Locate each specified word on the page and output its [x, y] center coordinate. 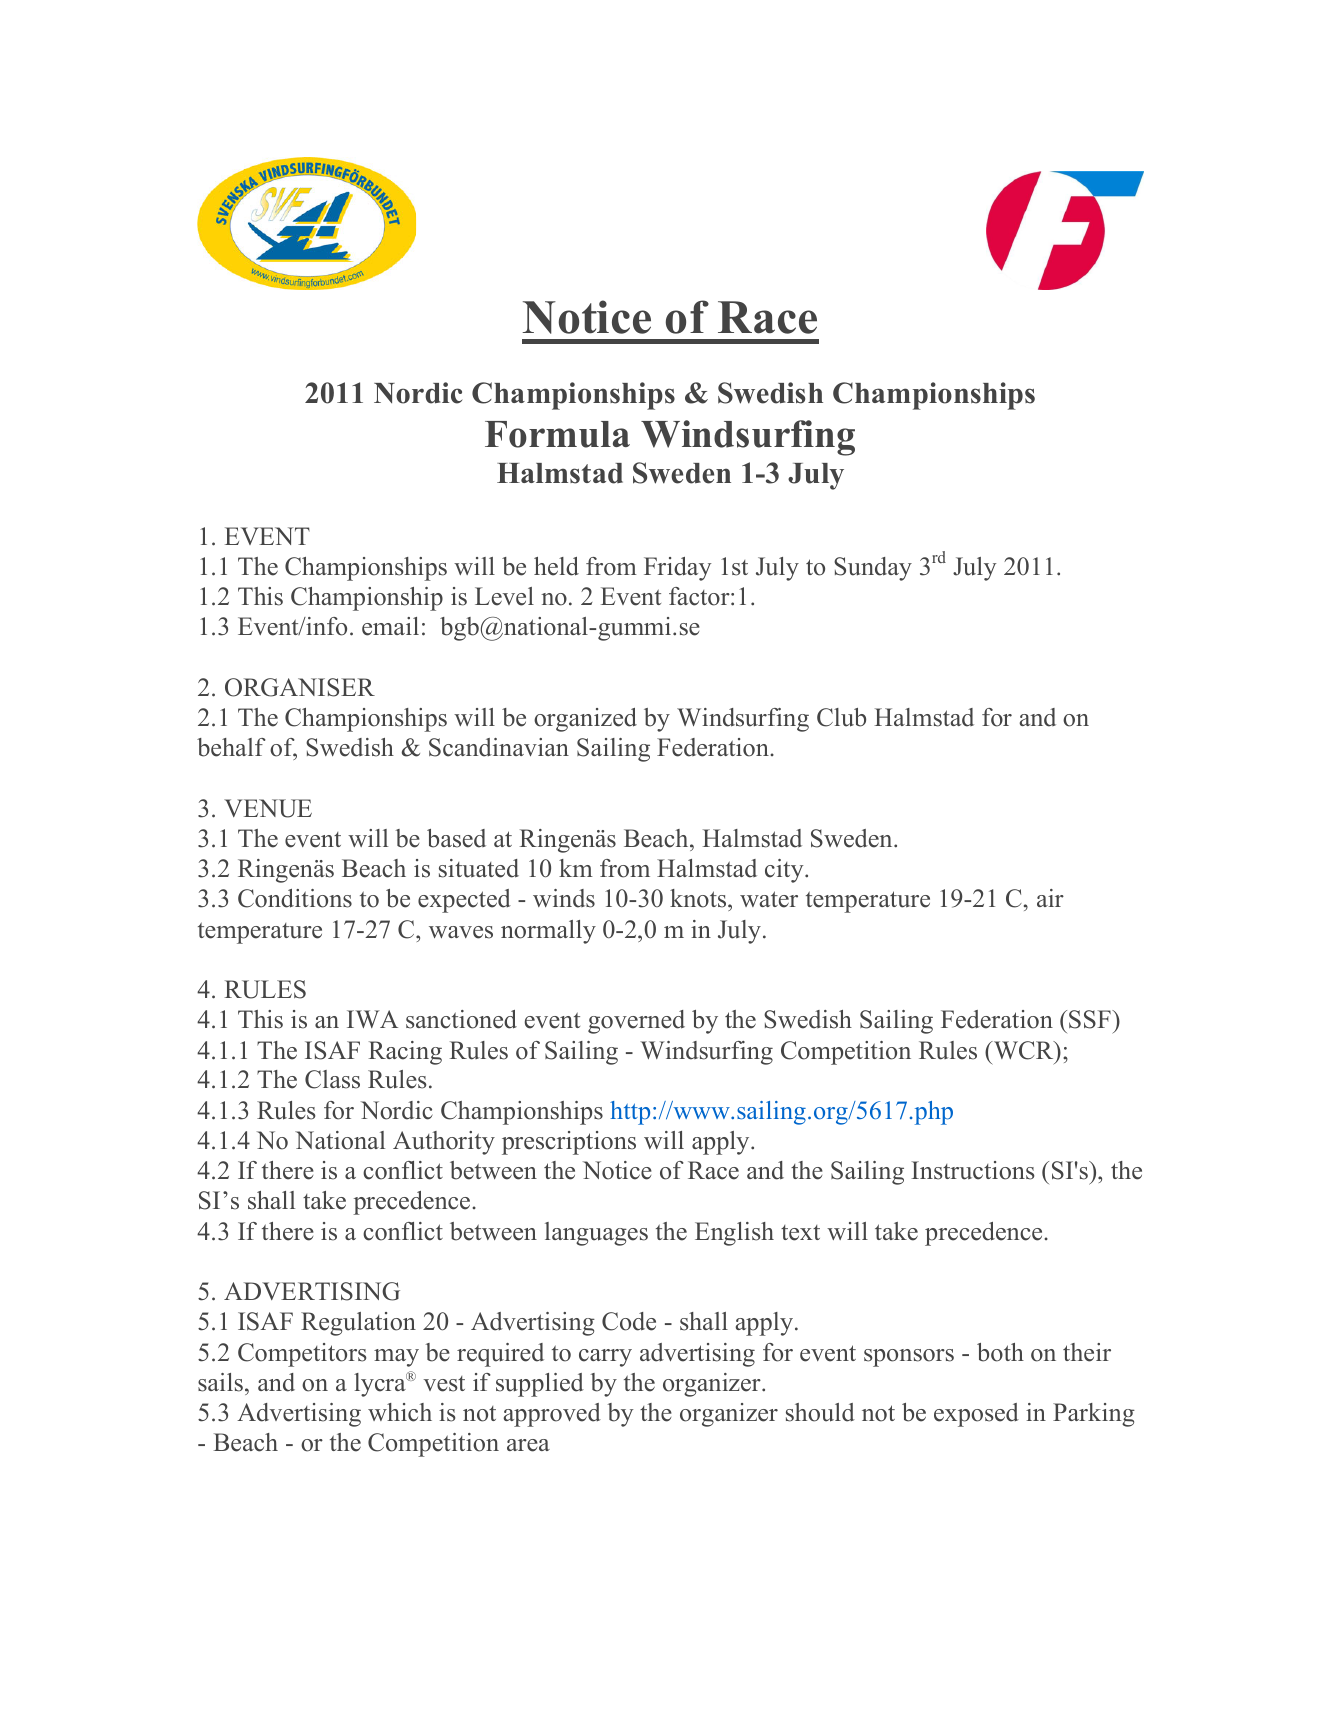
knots [699, 898]
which [400, 1412]
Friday [677, 569]
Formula [557, 434]
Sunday [873, 569]
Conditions [295, 898]
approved [552, 1415]
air [1050, 898]
